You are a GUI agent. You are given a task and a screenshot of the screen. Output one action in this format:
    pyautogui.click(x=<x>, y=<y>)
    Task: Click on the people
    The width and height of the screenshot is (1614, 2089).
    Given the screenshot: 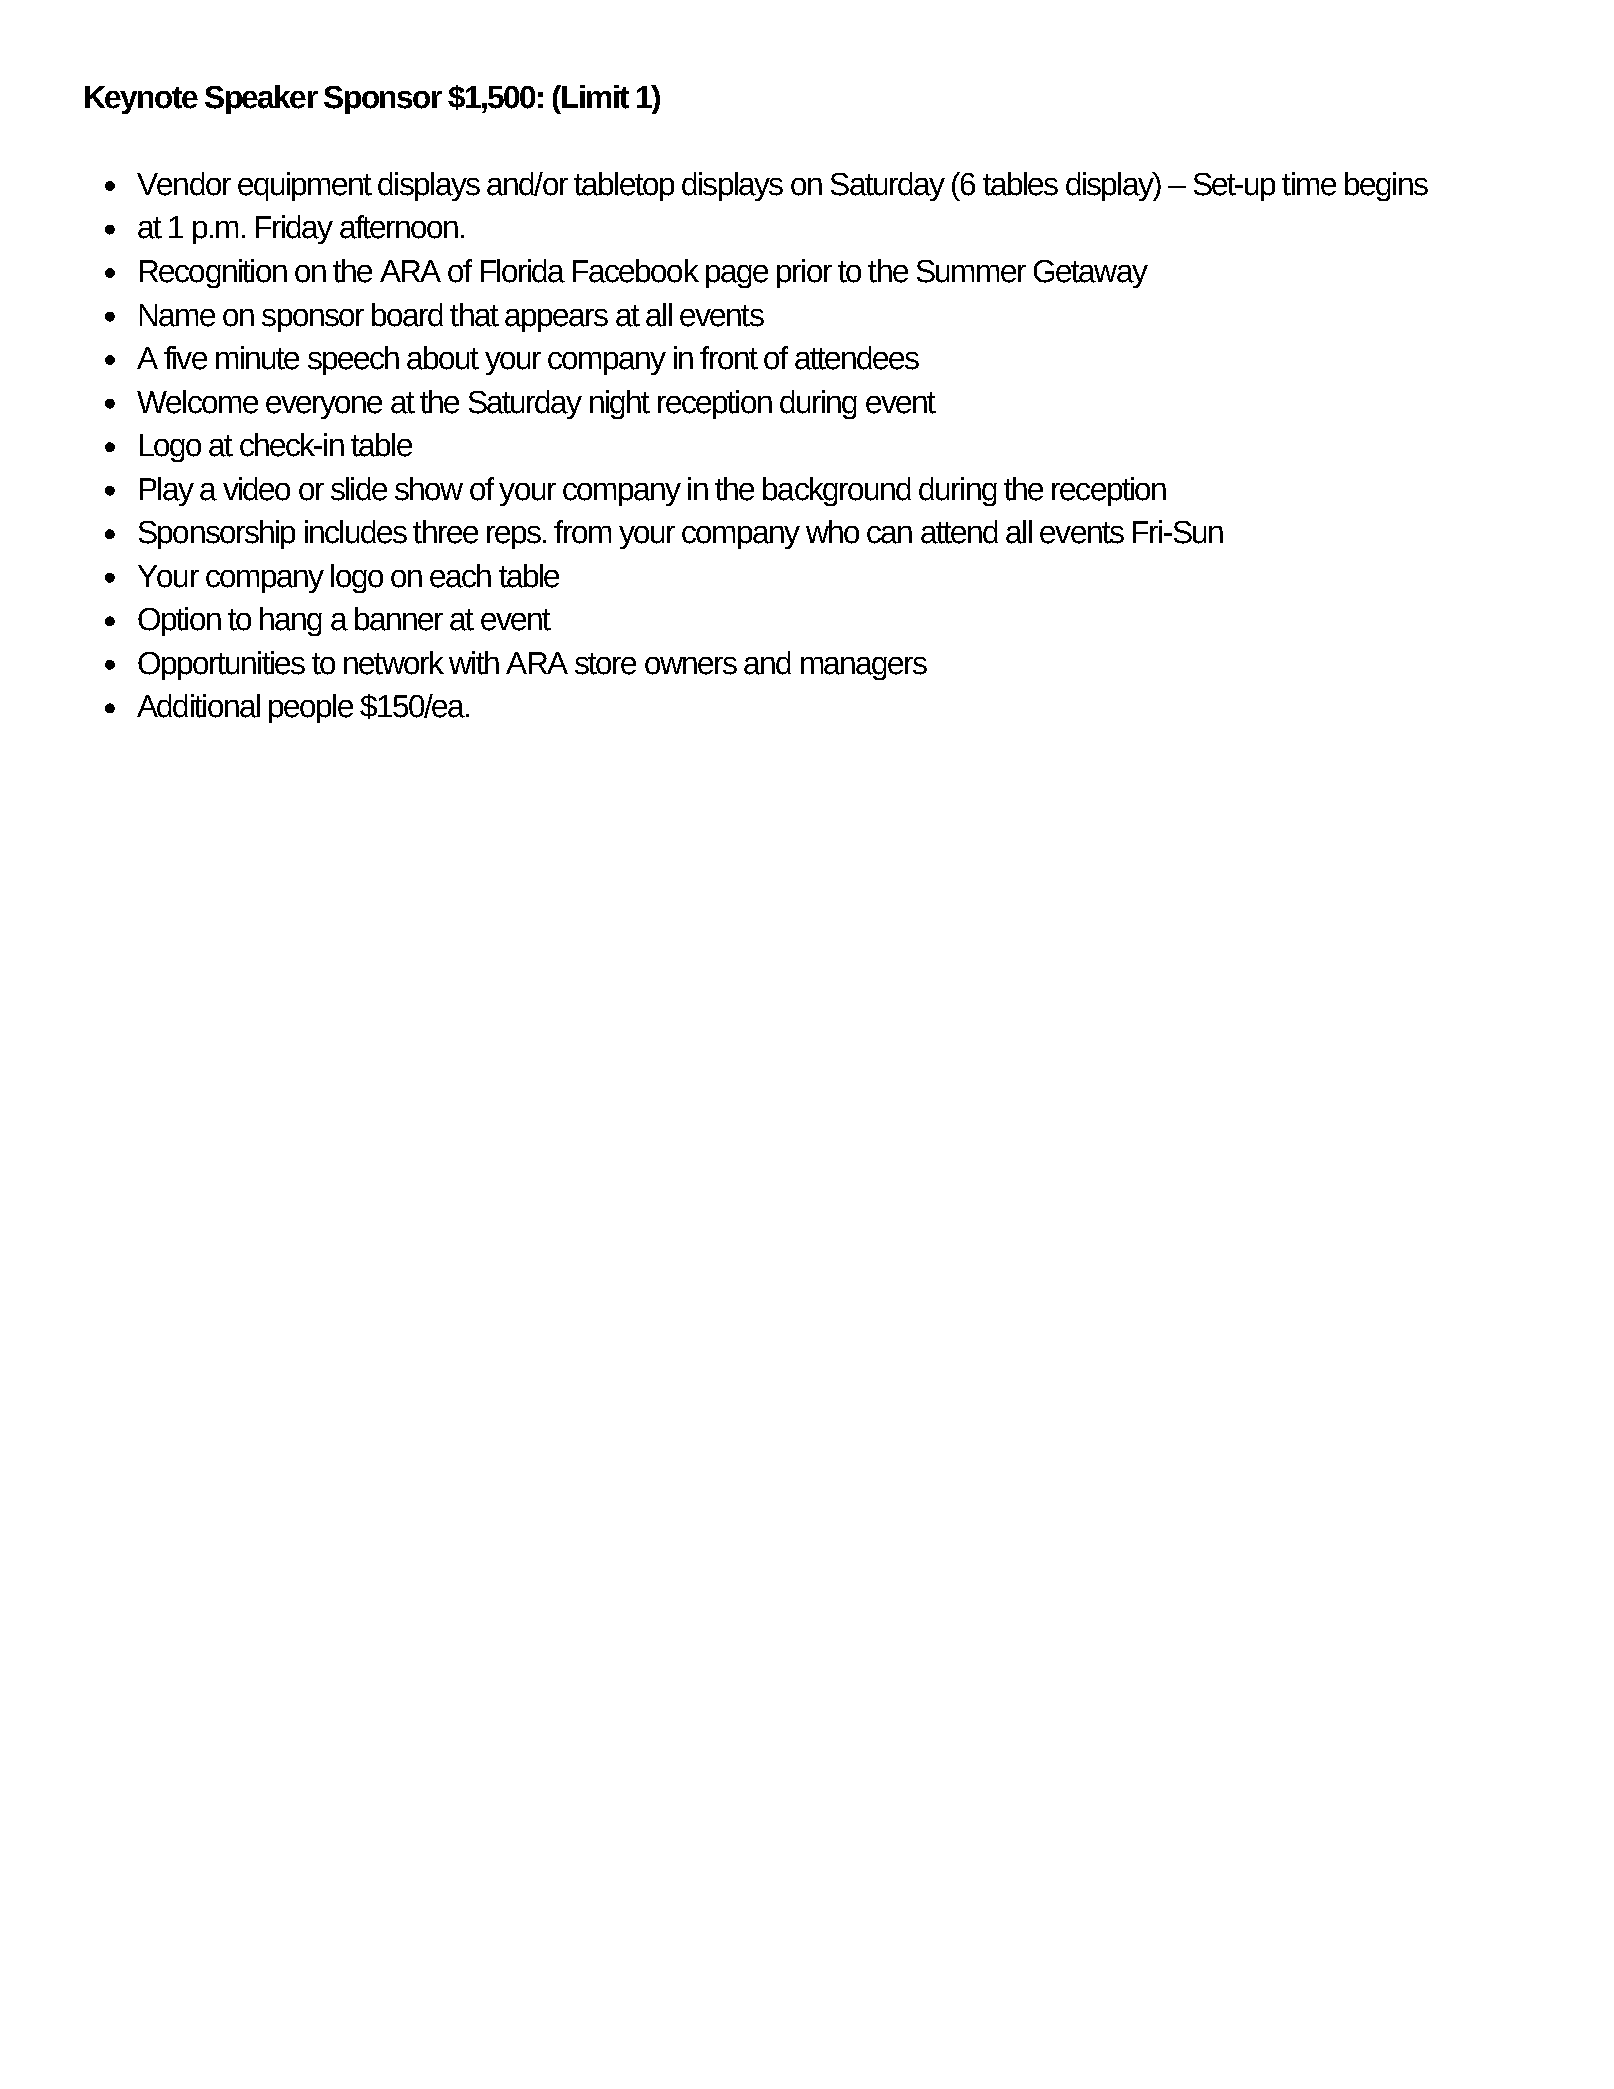 What is the action you would take?
    pyautogui.click(x=311, y=708)
